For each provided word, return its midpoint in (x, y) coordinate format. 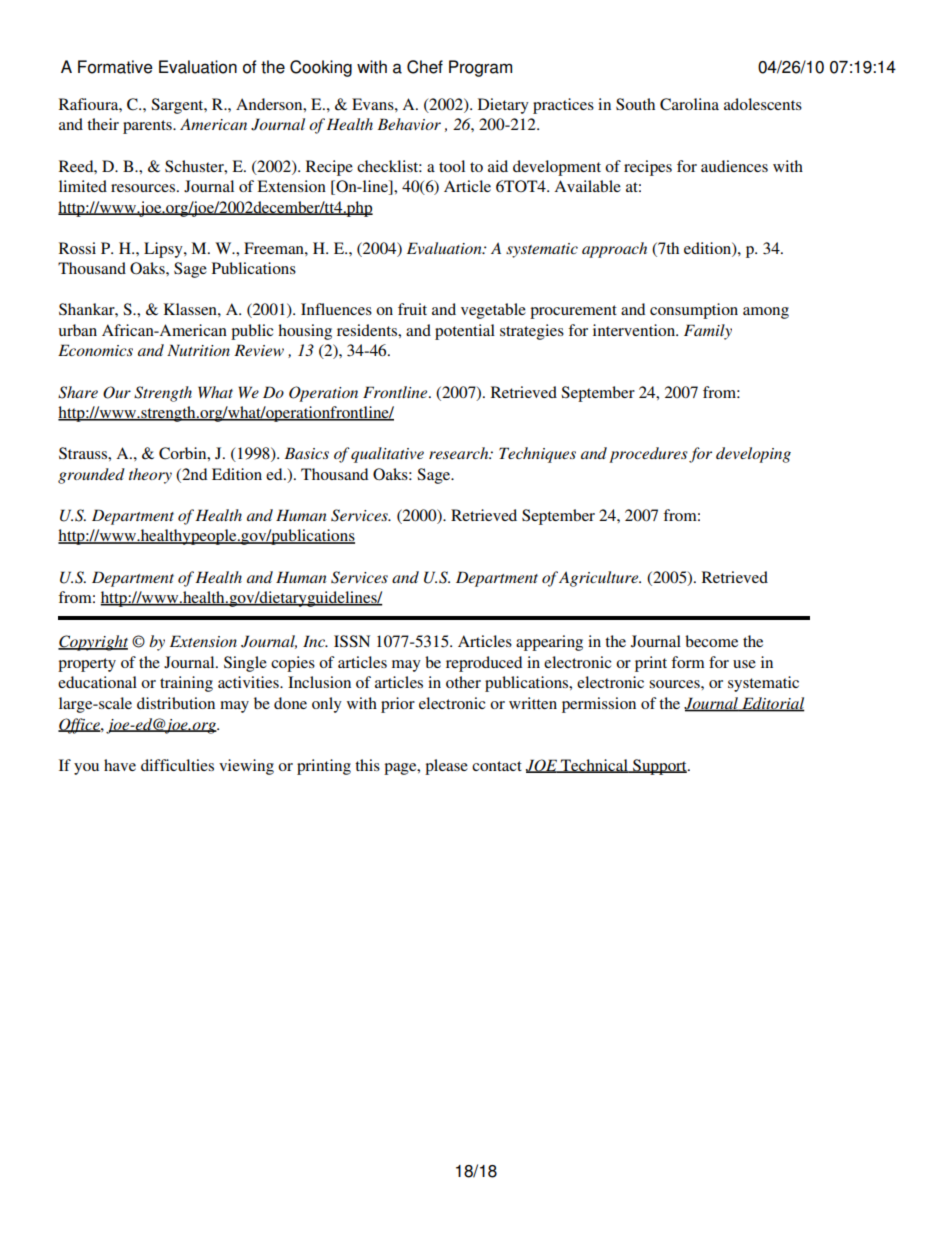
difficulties (177, 765)
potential (465, 332)
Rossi (77, 248)
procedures (648, 455)
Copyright (93, 643)
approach (614, 250)
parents (148, 127)
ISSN (352, 641)
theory (150, 476)
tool (452, 166)
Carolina (689, 104)
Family (708, 332)
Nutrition (198, 350)
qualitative (387, 455)
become (711, 641)
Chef (425, 67)
